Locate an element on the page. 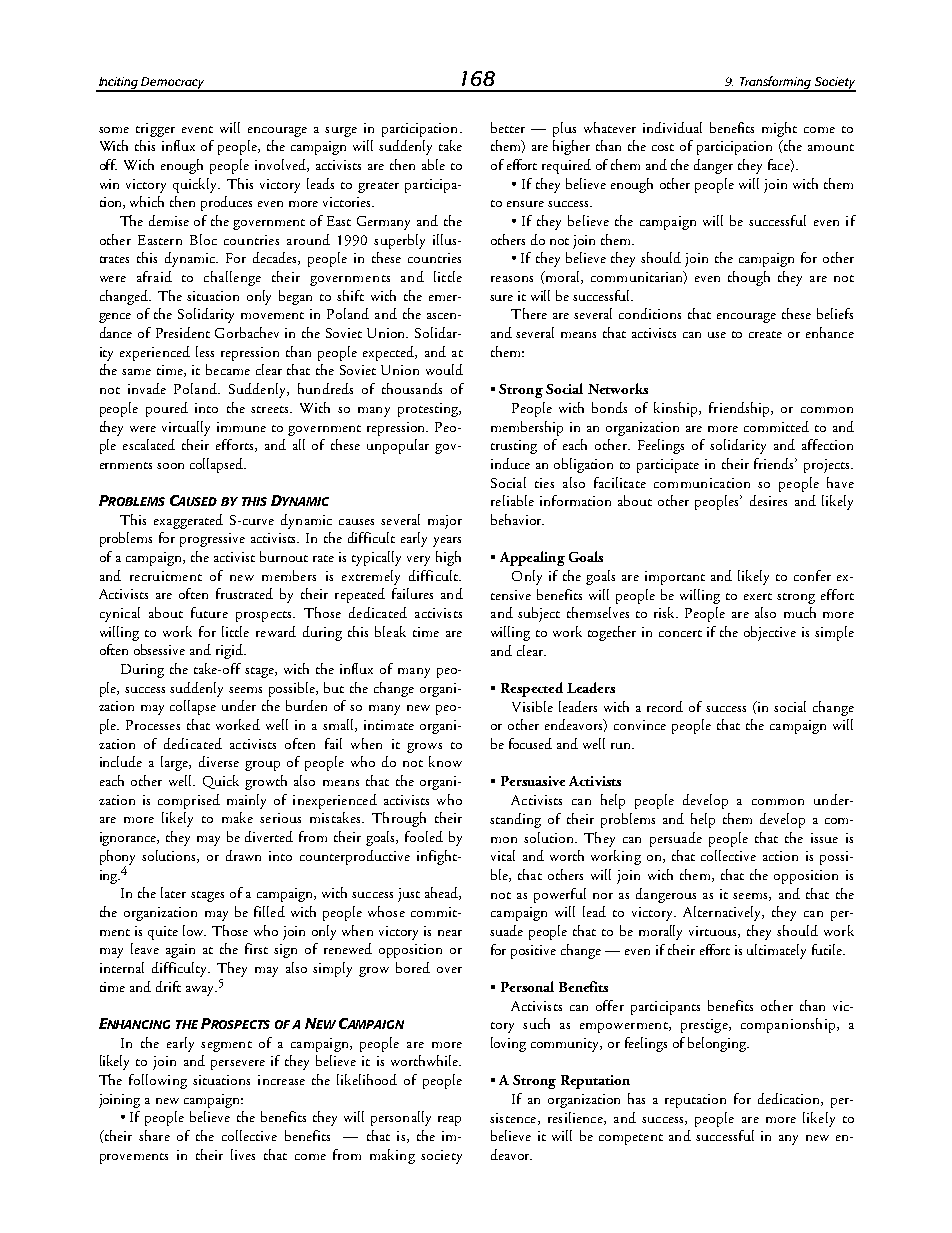 The width and height of the image is (952, 1233). belonging is located at coordinates (718, 1044).
